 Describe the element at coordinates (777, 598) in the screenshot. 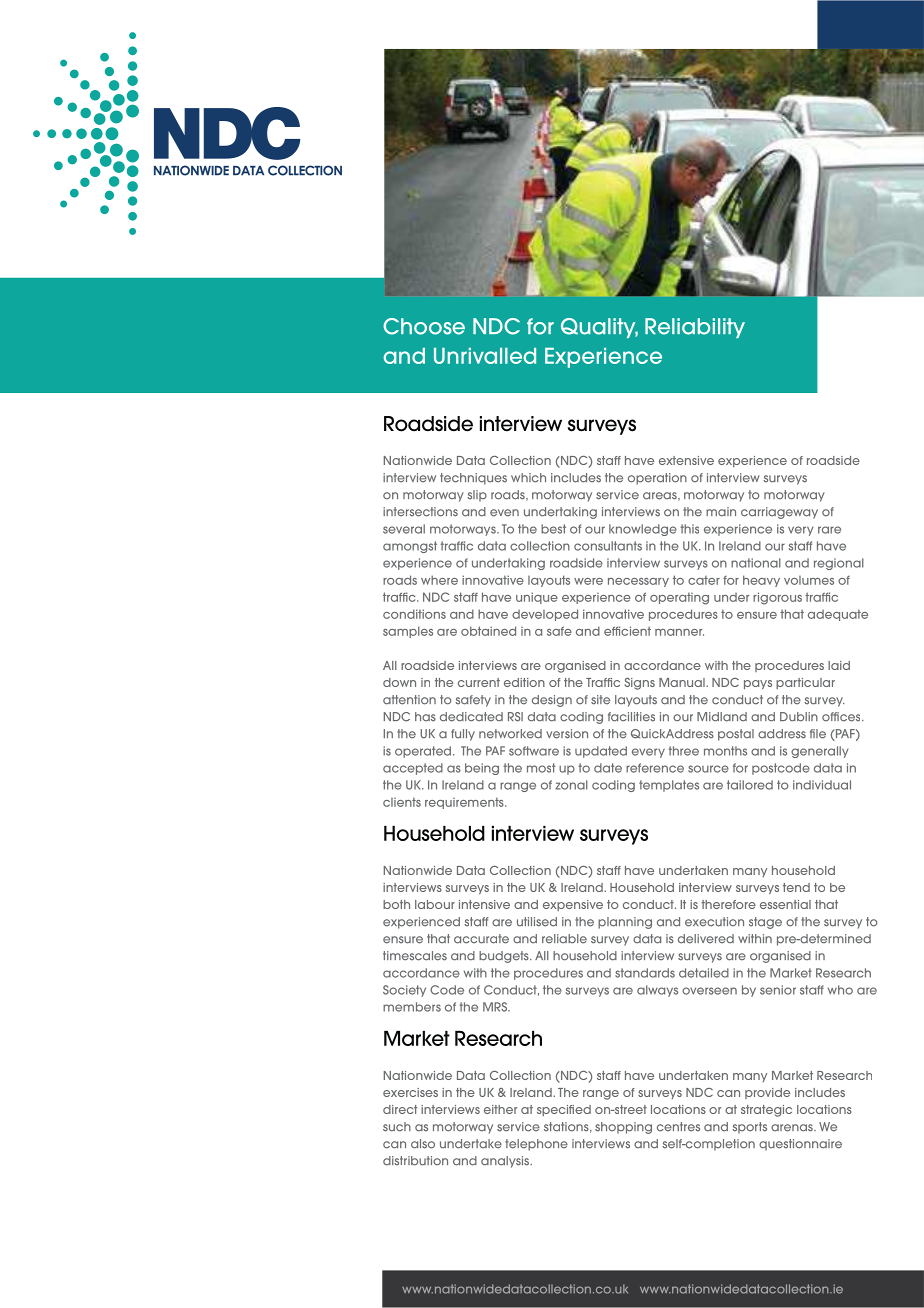

I see `rigorous` at that location.
